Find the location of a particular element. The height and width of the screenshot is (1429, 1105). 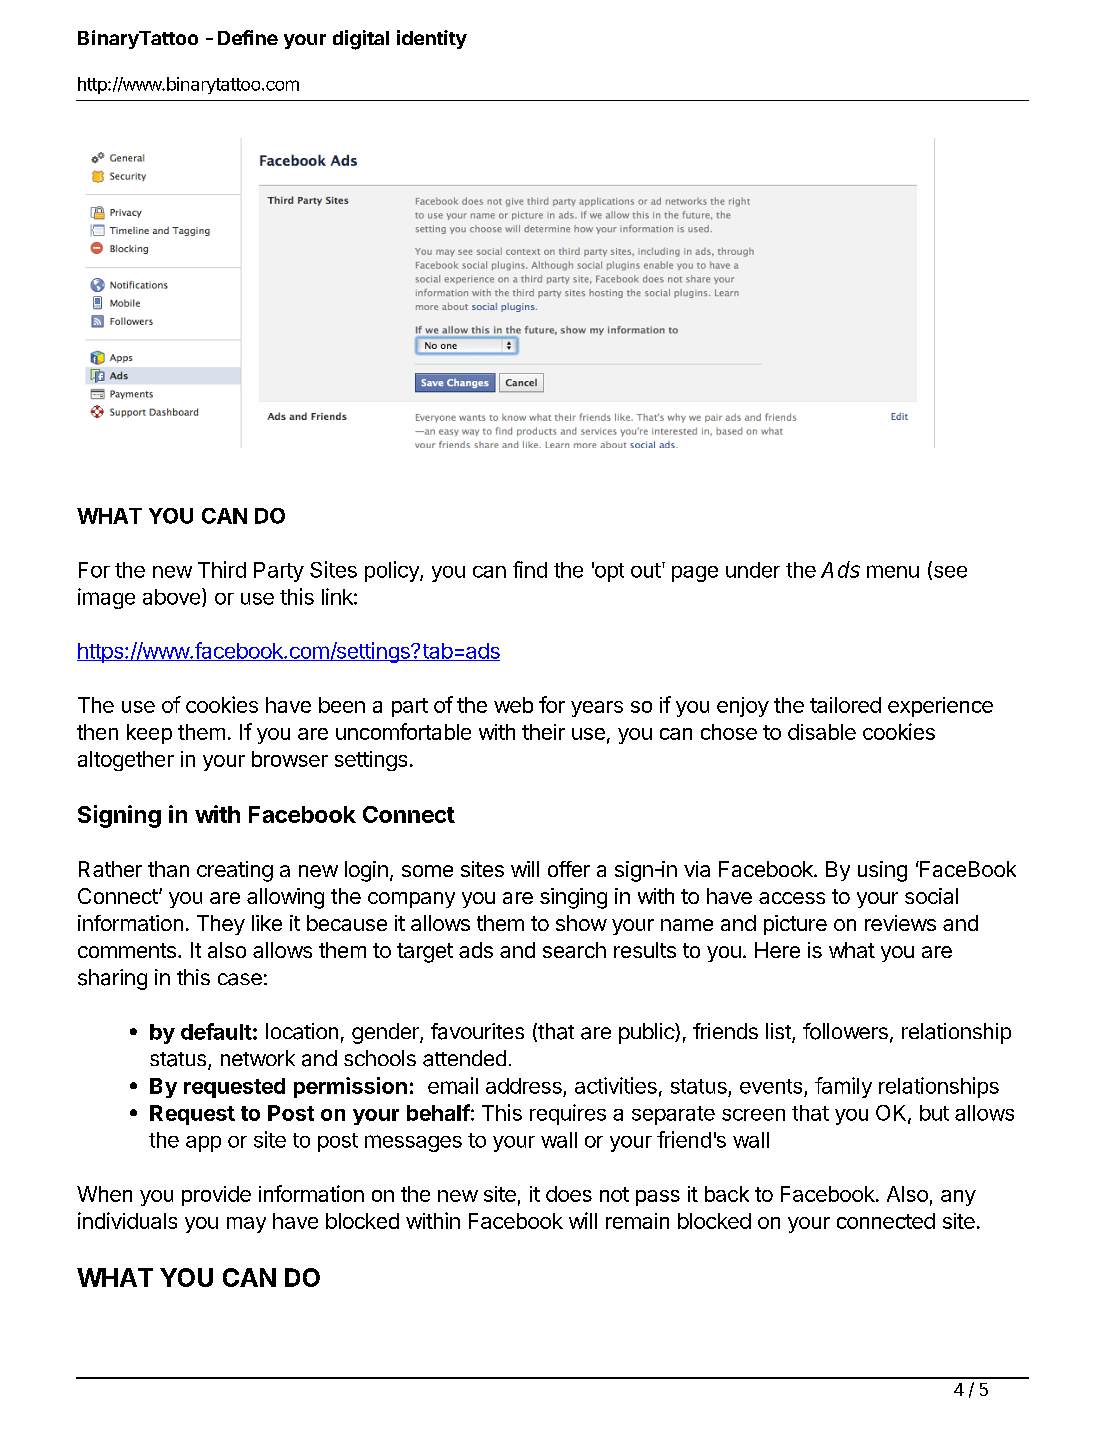

picture is located at coordinates (795, 925).
